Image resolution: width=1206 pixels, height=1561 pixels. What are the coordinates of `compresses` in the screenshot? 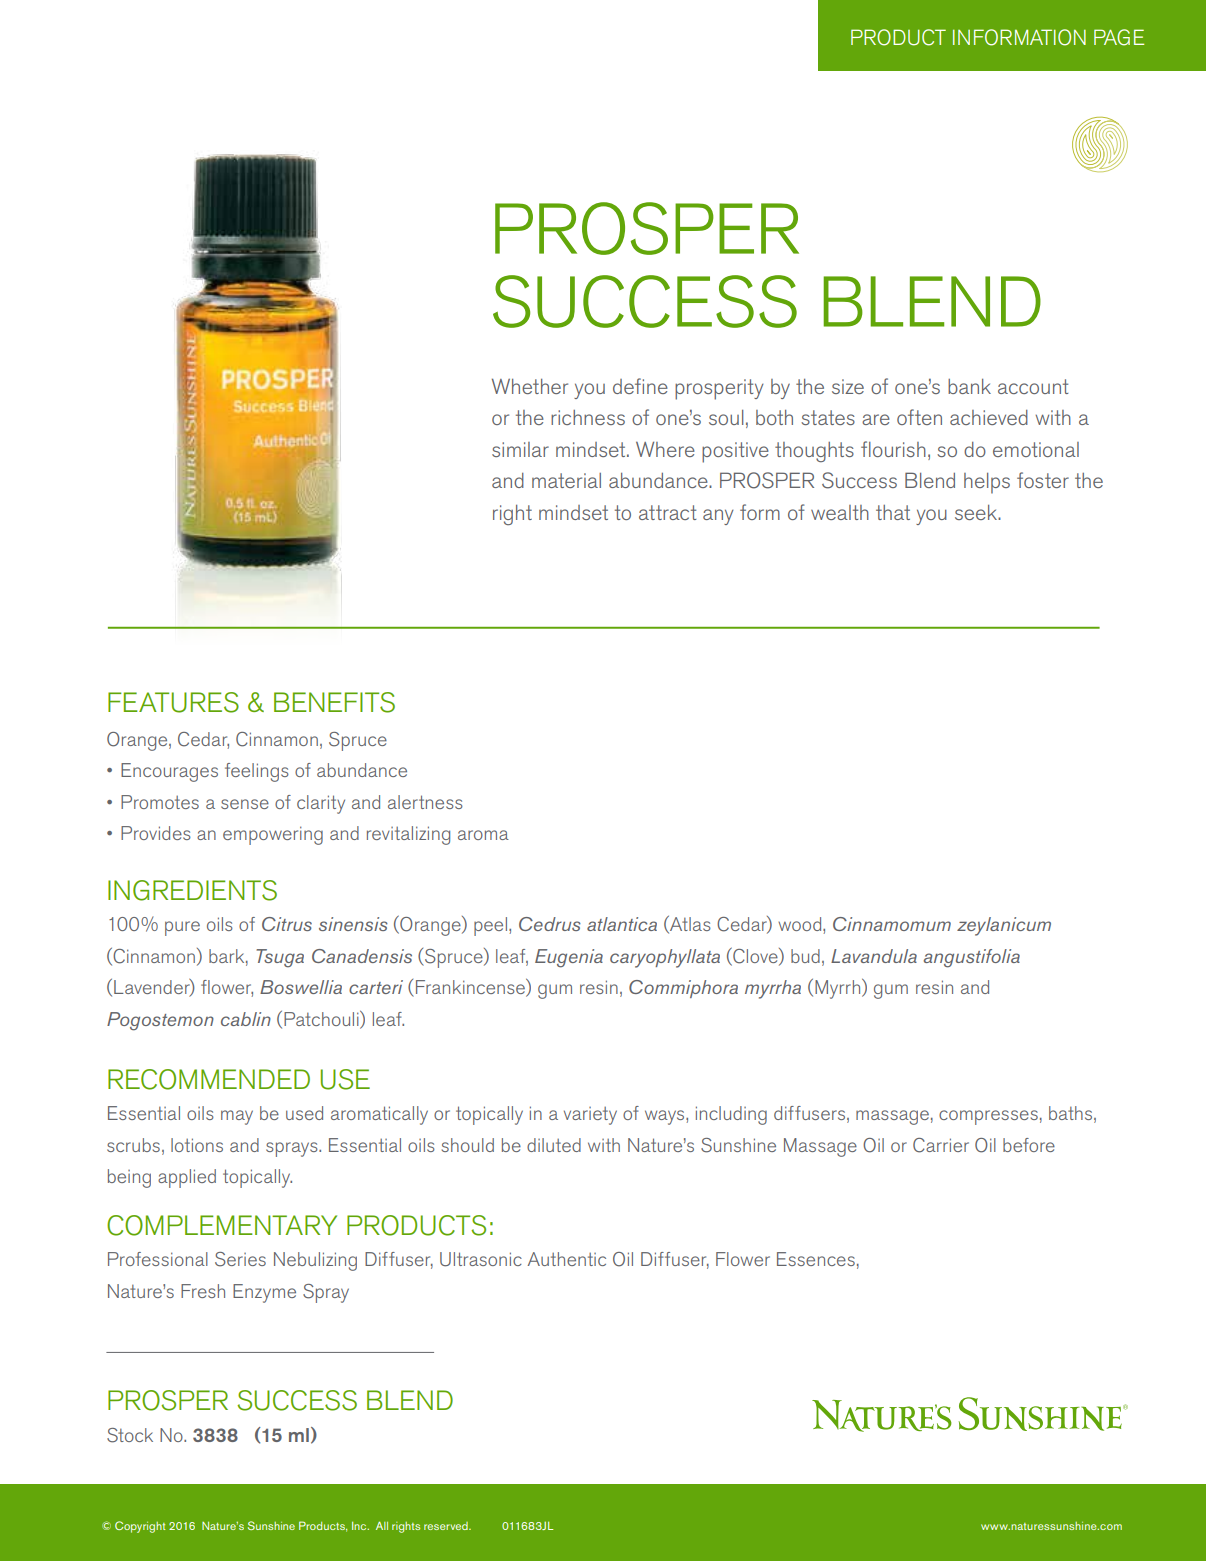 It's located at (988, 1117).
